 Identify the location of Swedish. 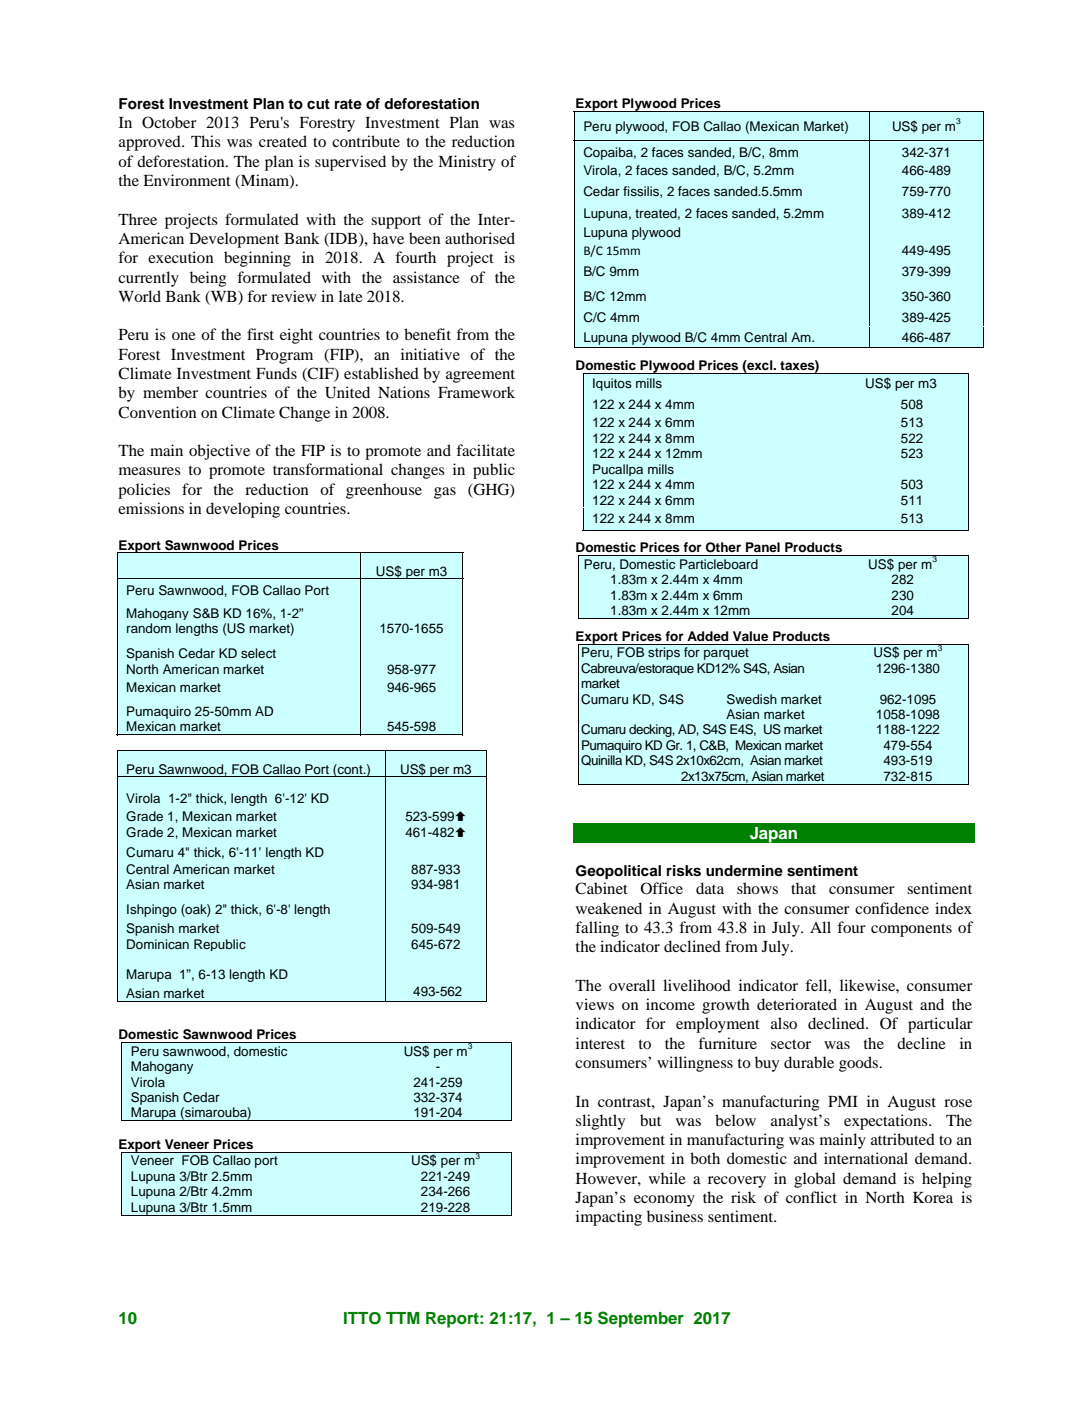
(752, 699).
